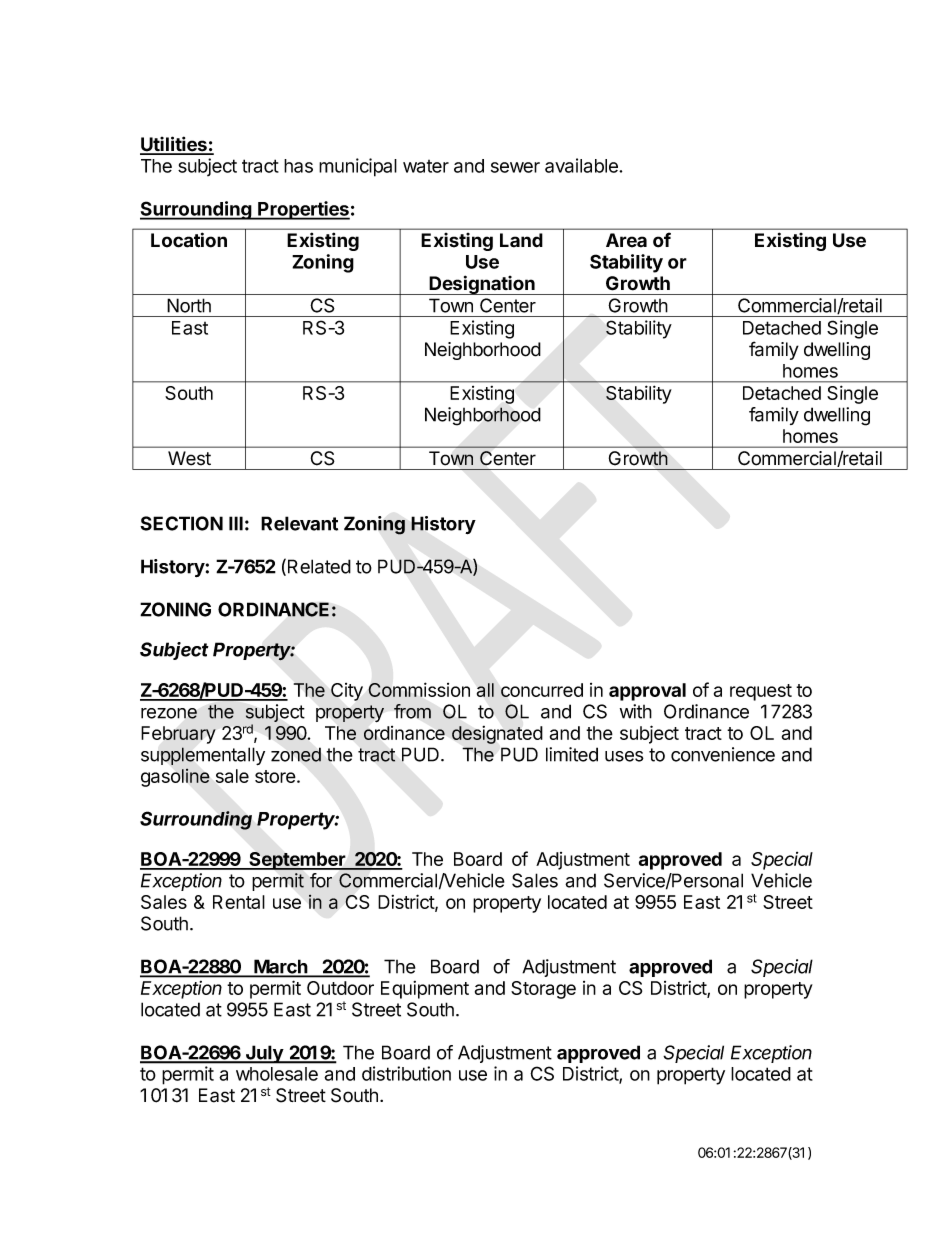 The width and height of the document is (952, 1233). What do you see at coordinates (626, 240) in the document?
I see `Area` at bounding box center [626, 240].
